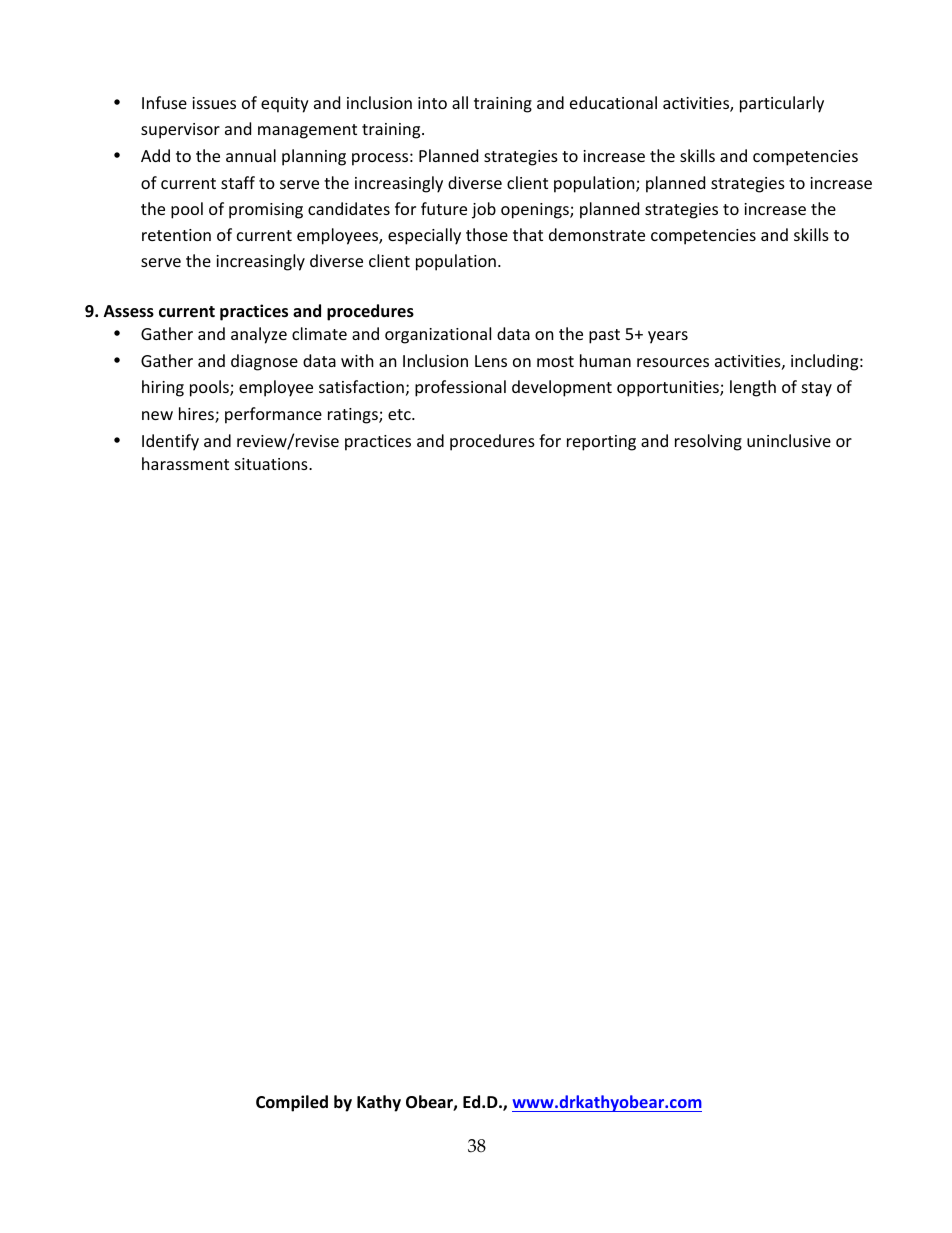 This image has width=952, height=1233. I want to click on particularly, so click(782, 104).
